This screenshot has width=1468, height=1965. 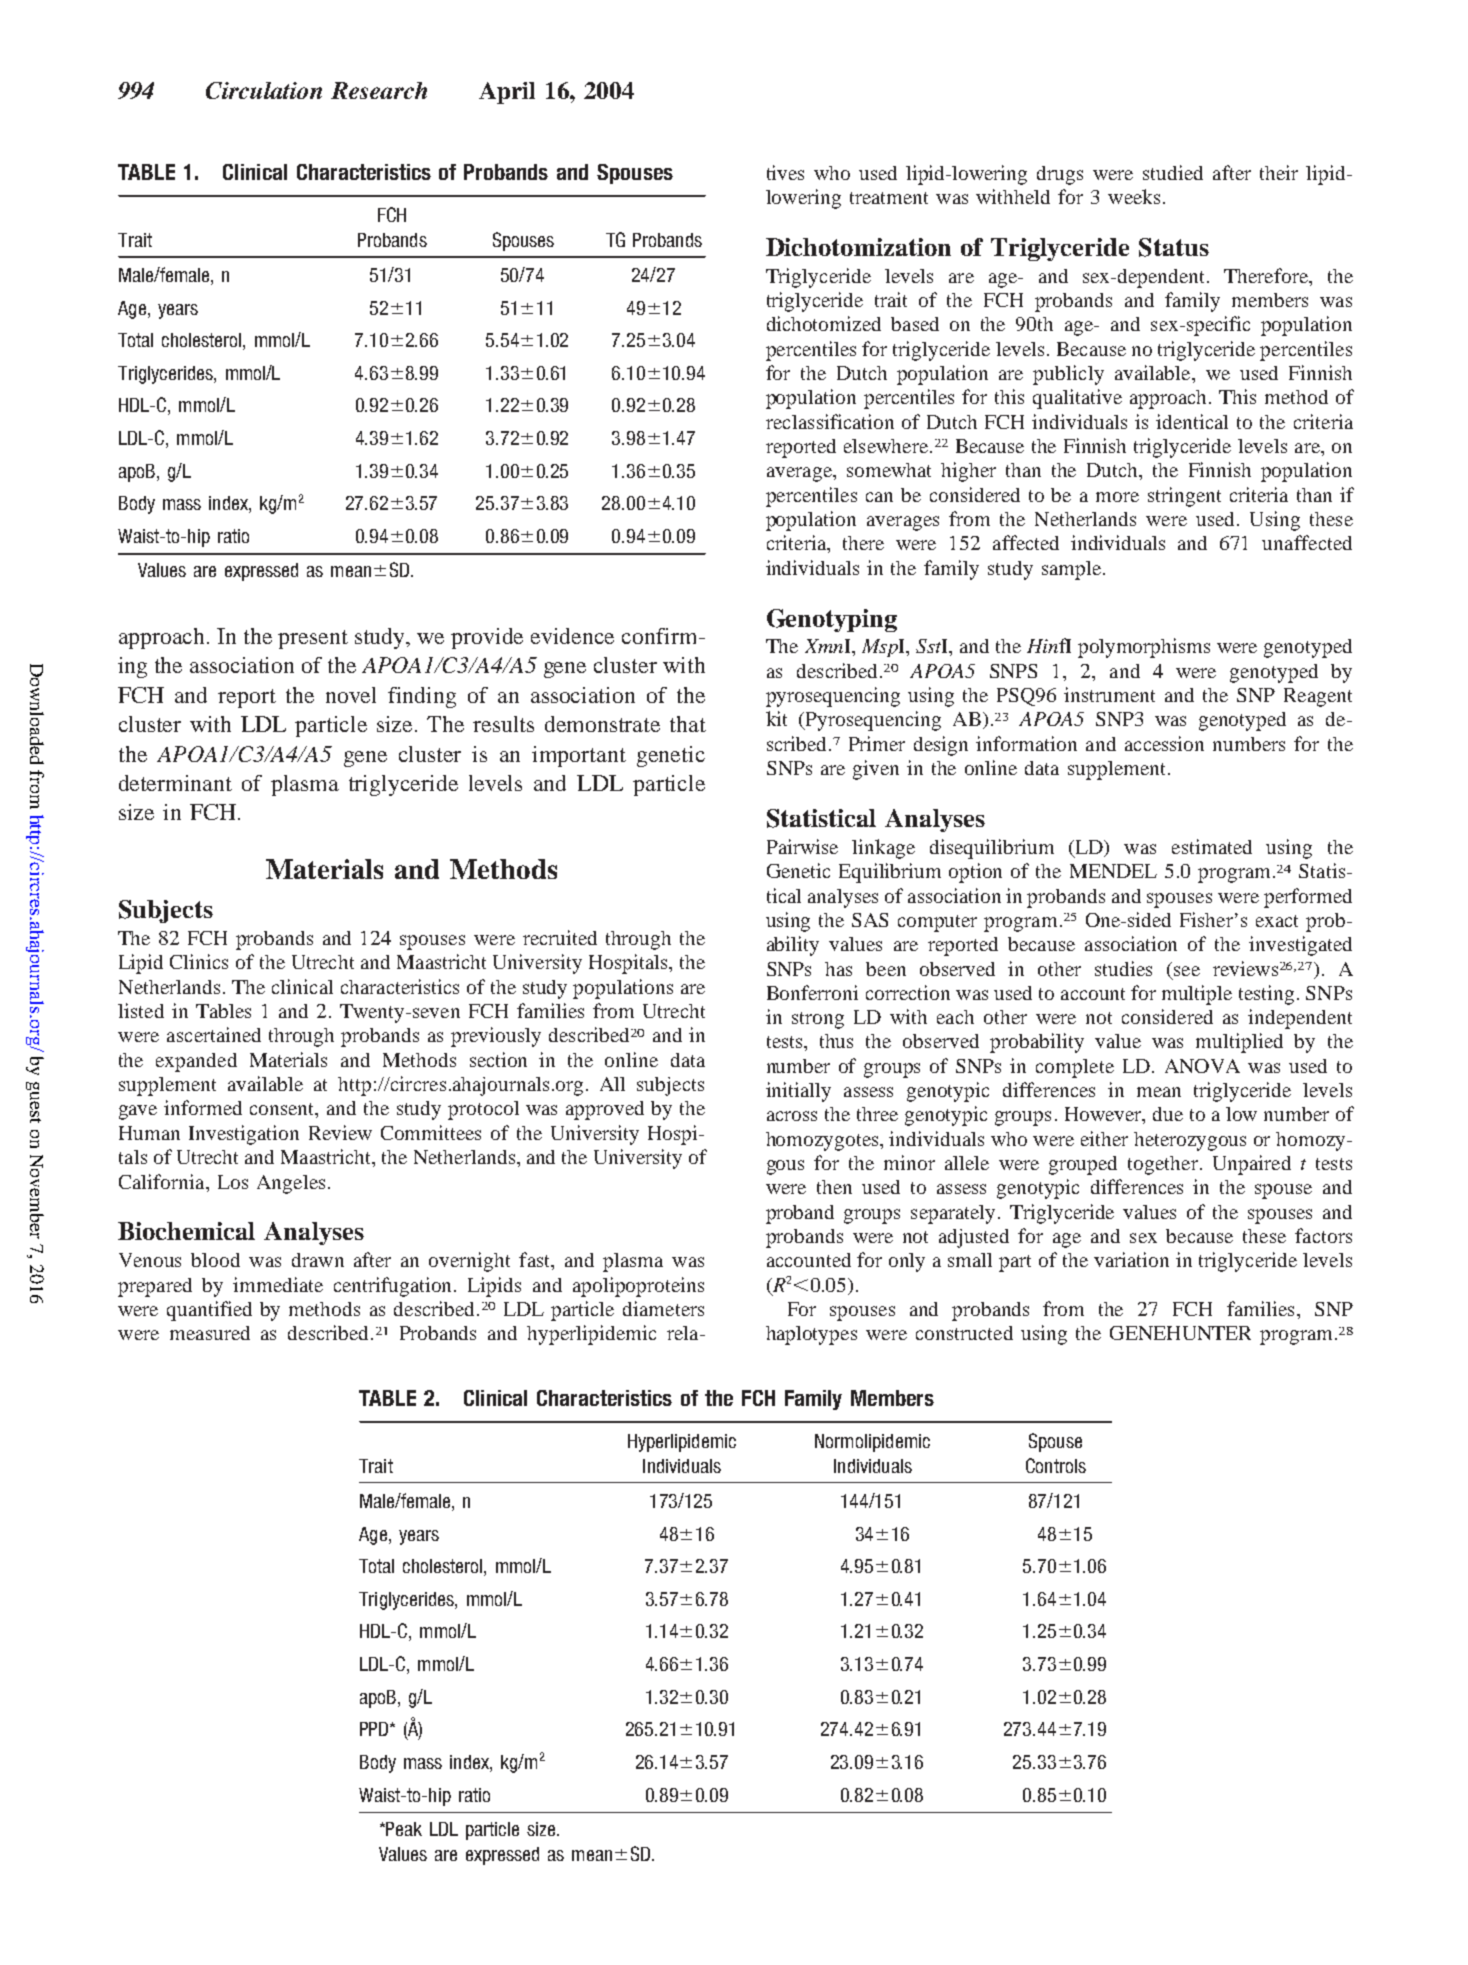 I want to click on April, so click(x=507, y=93).
